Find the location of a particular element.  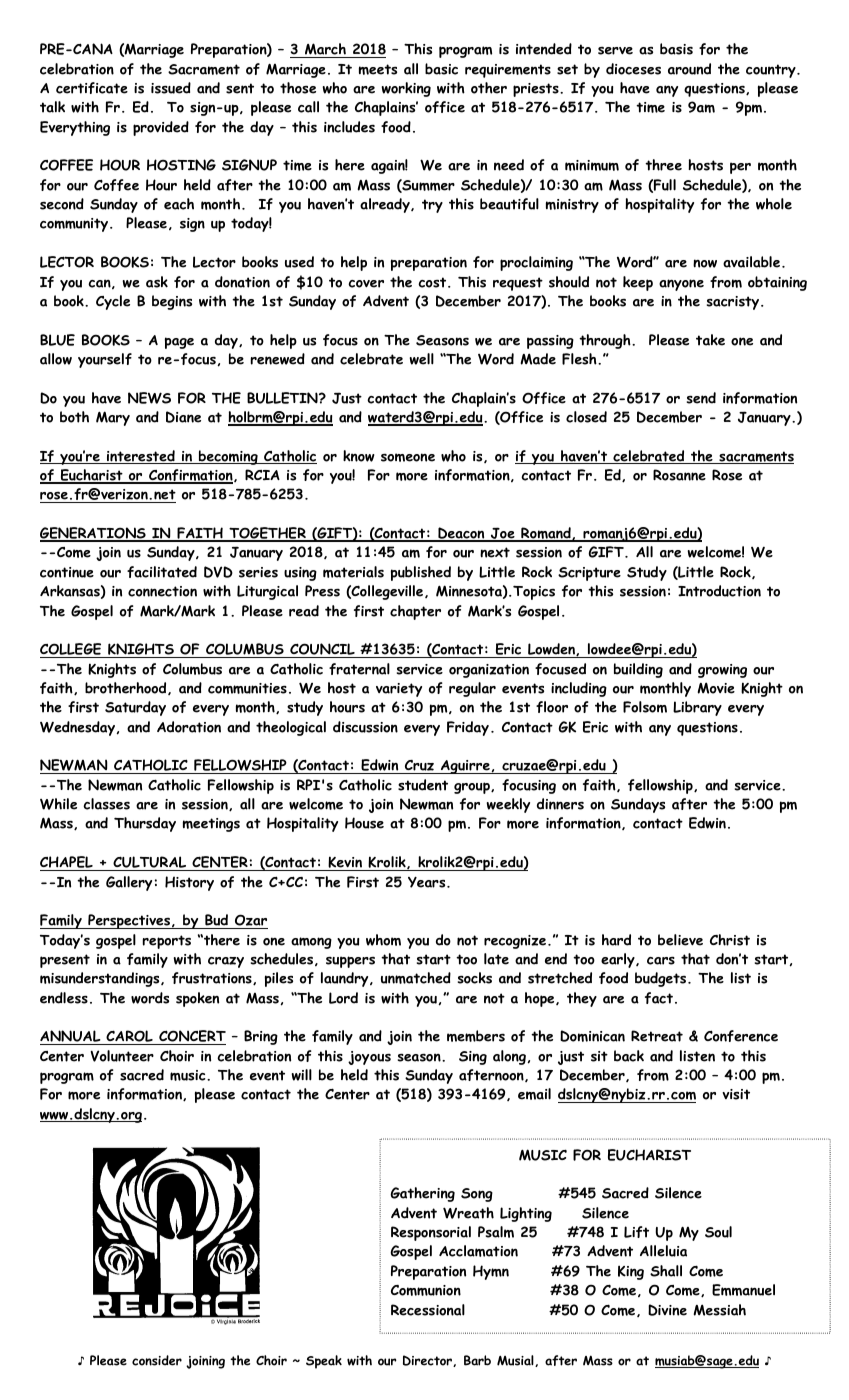

issued is located at coordinates (171, 88).
